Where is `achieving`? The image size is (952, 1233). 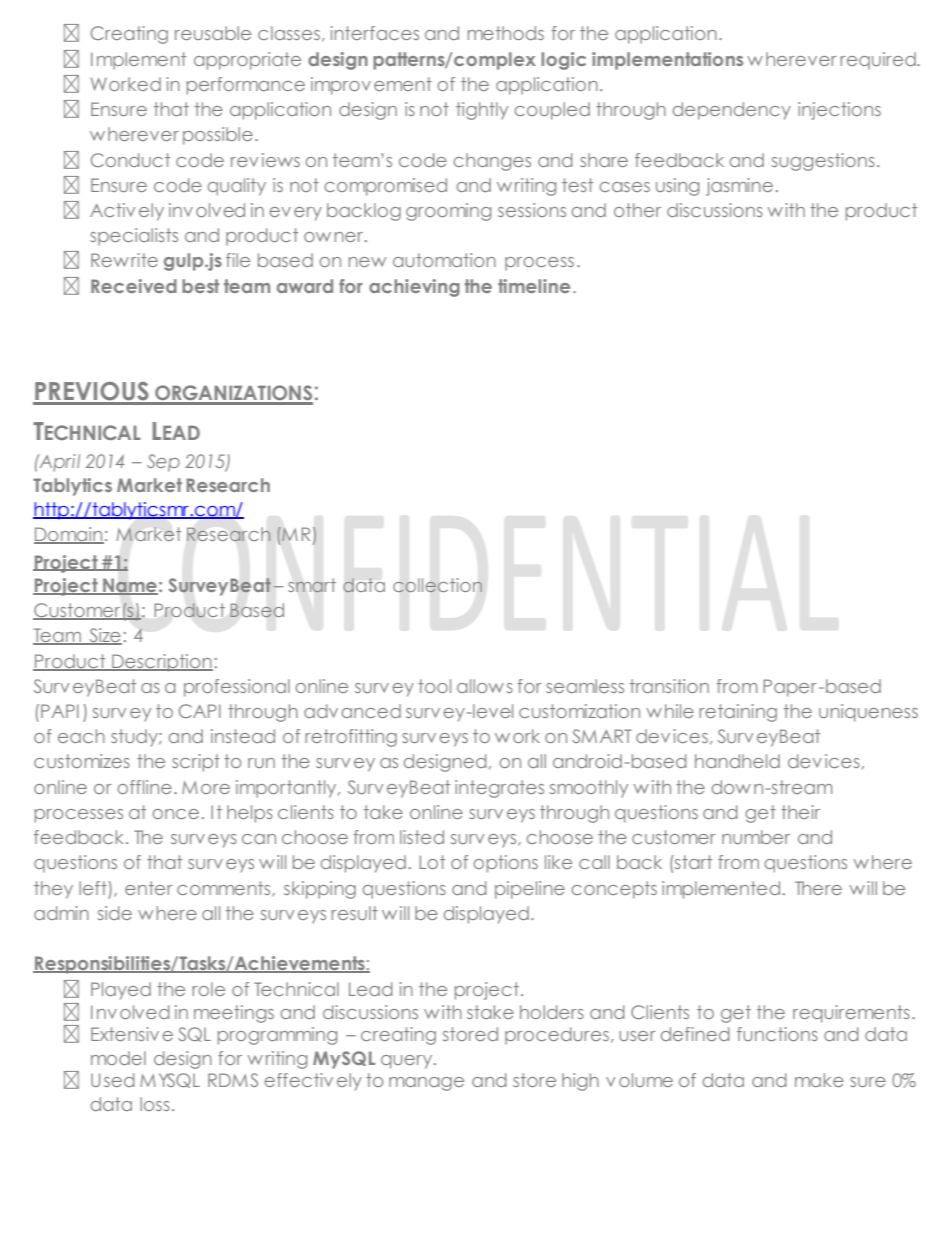 achieving is located at coordinates (414, 288).
